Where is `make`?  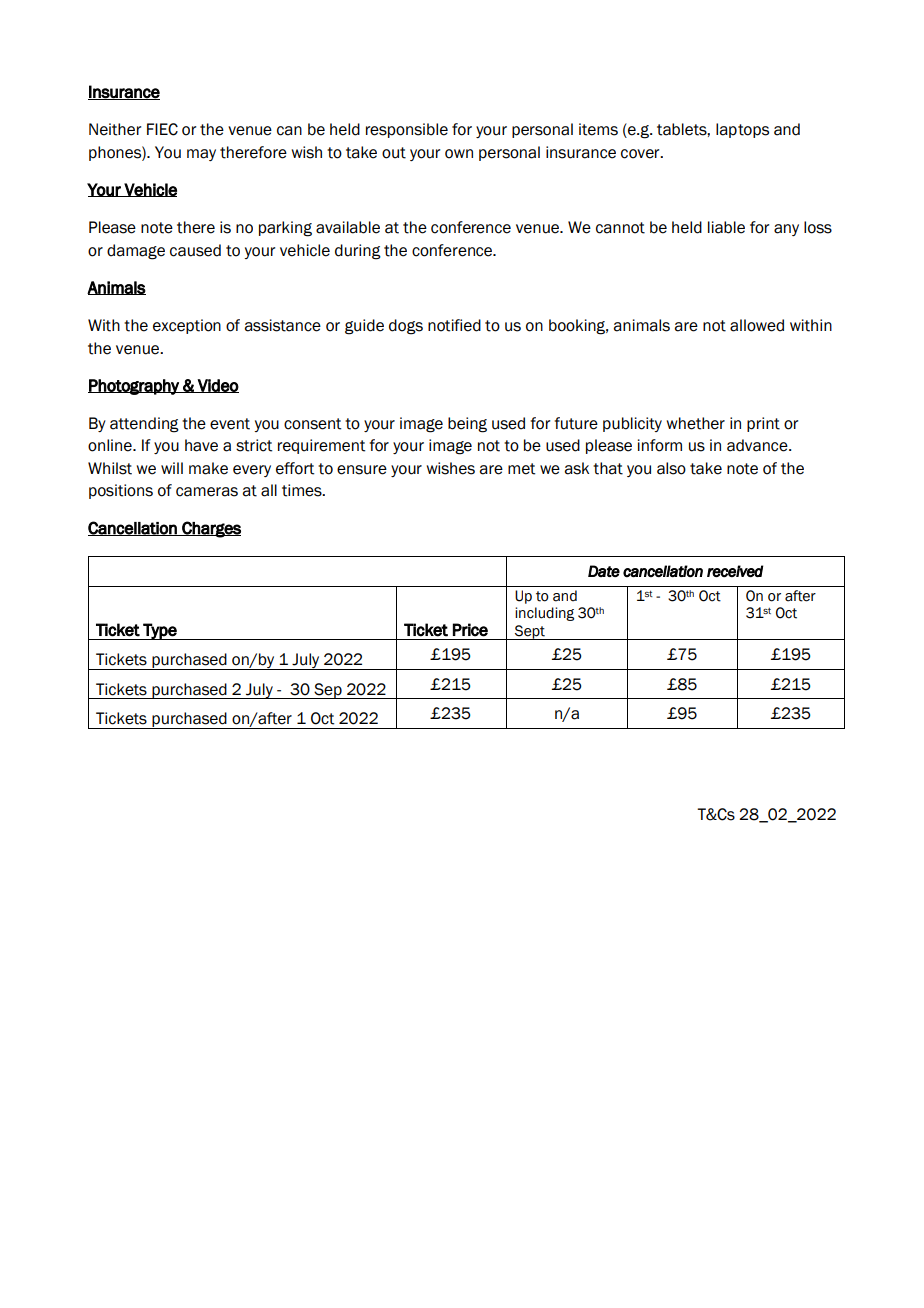 make is located at coordinates (208, 468).
